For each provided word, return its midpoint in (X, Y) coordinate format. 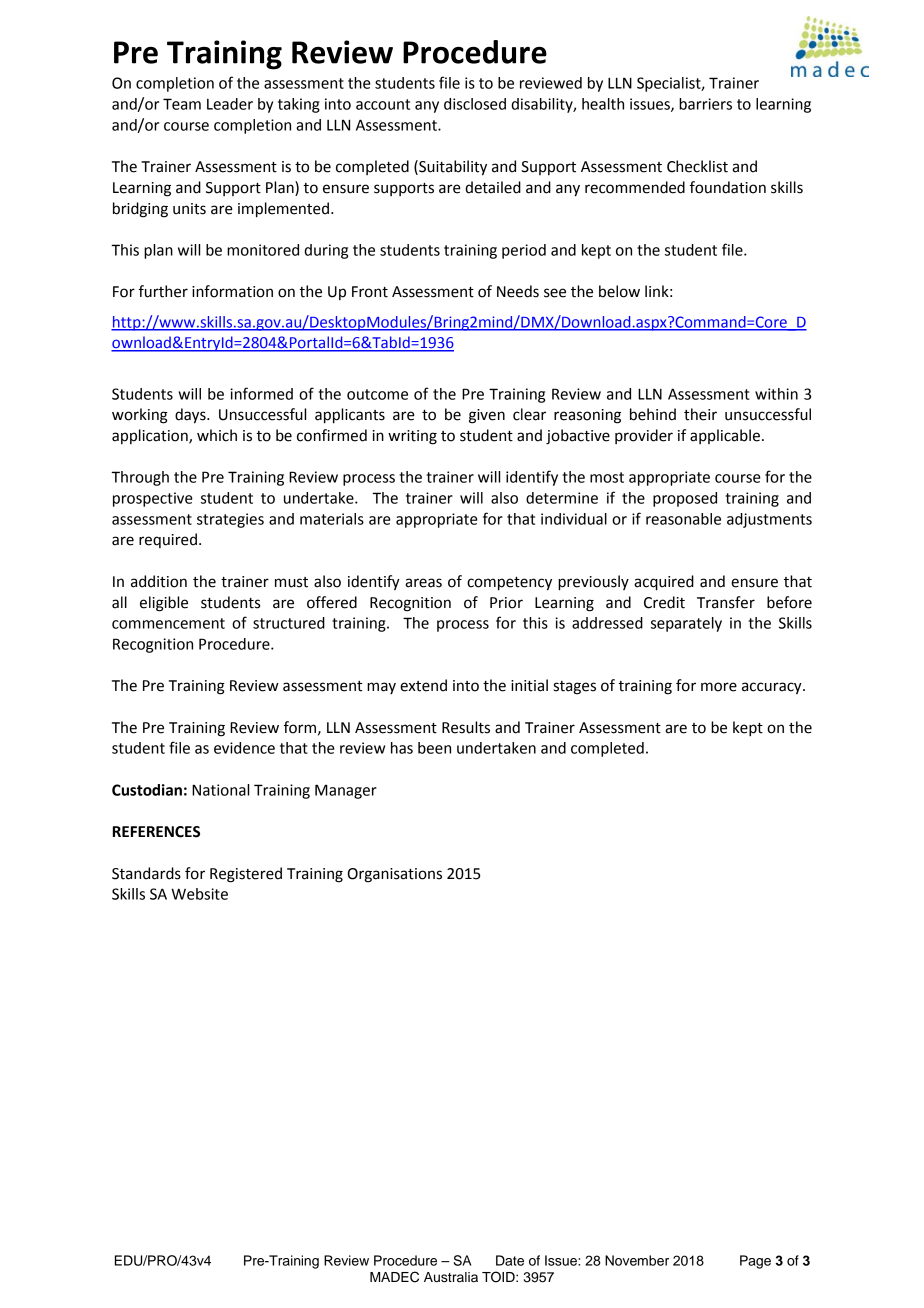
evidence (244, 748)
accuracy (773, 688)
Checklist (697, 166)
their (700, 414)
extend (423, 685)
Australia (451, 1277)
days (191, 416)
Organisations (395, 875)
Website (199, 894)
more (719, 687)
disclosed (475, 104)
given (487, 416)
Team (182, 104)
